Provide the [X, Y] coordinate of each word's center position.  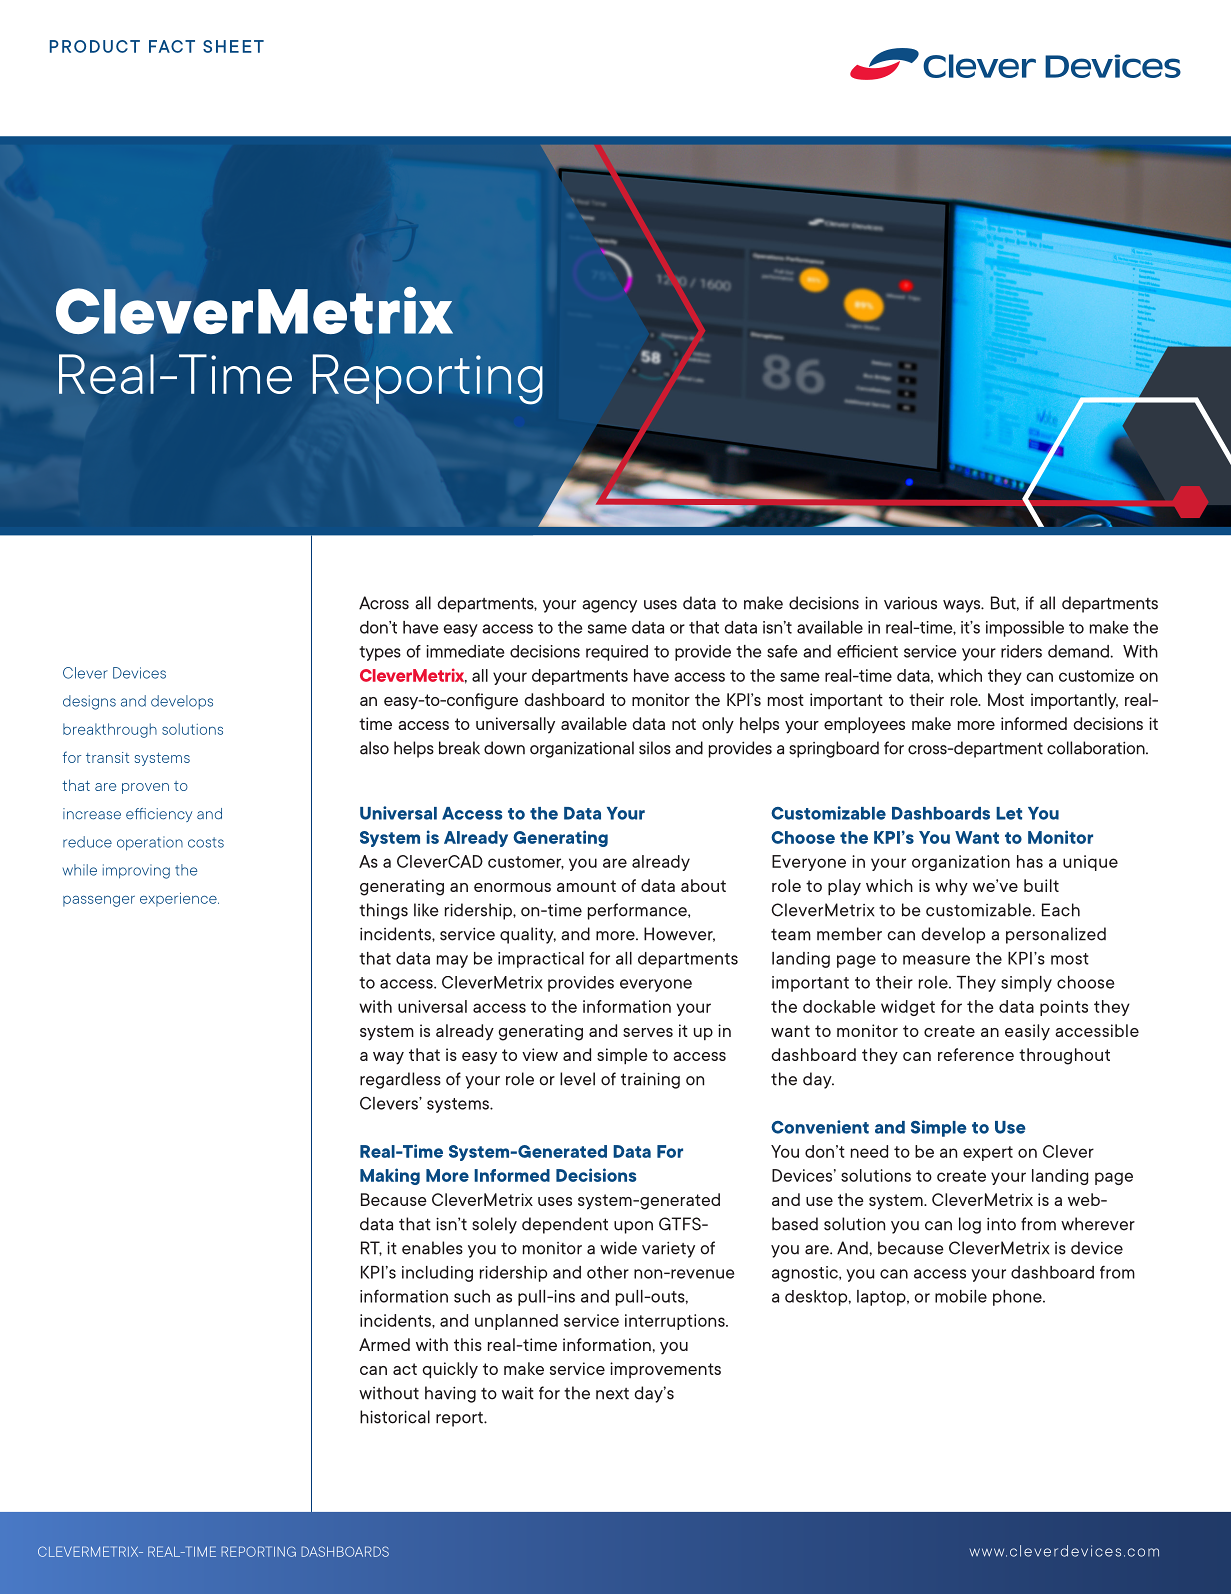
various [910, 603]
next [612, 1394]
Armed [384, 1344]
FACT [172, 46]
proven [145, 788]
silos [655, 748]
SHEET [233, 46]
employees [864, 725]
